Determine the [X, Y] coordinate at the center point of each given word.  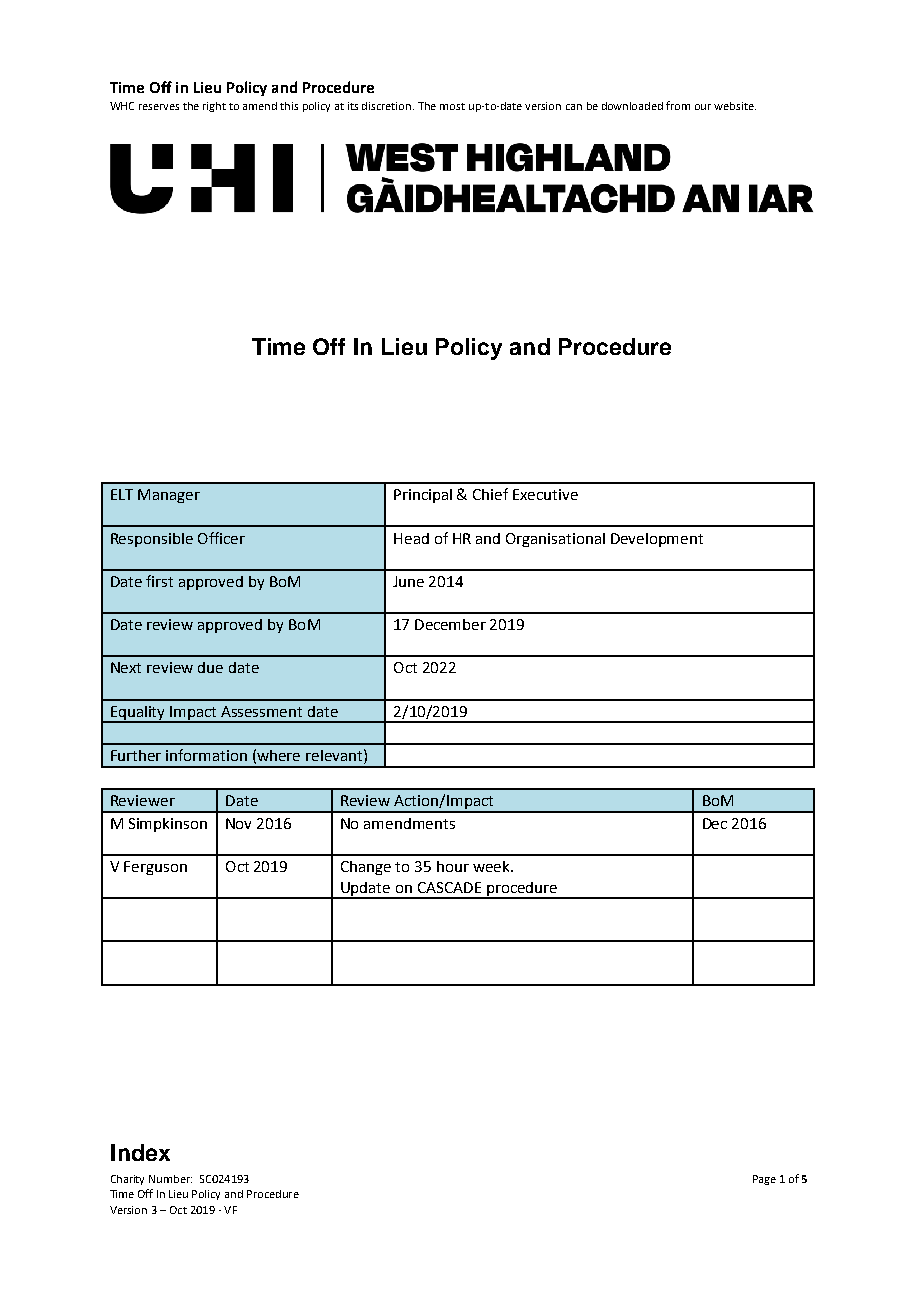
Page [764, 1180]
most [452, 106]
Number [170, 1179]
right [214, 107]
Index [140, 1152]
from [678, 105]
